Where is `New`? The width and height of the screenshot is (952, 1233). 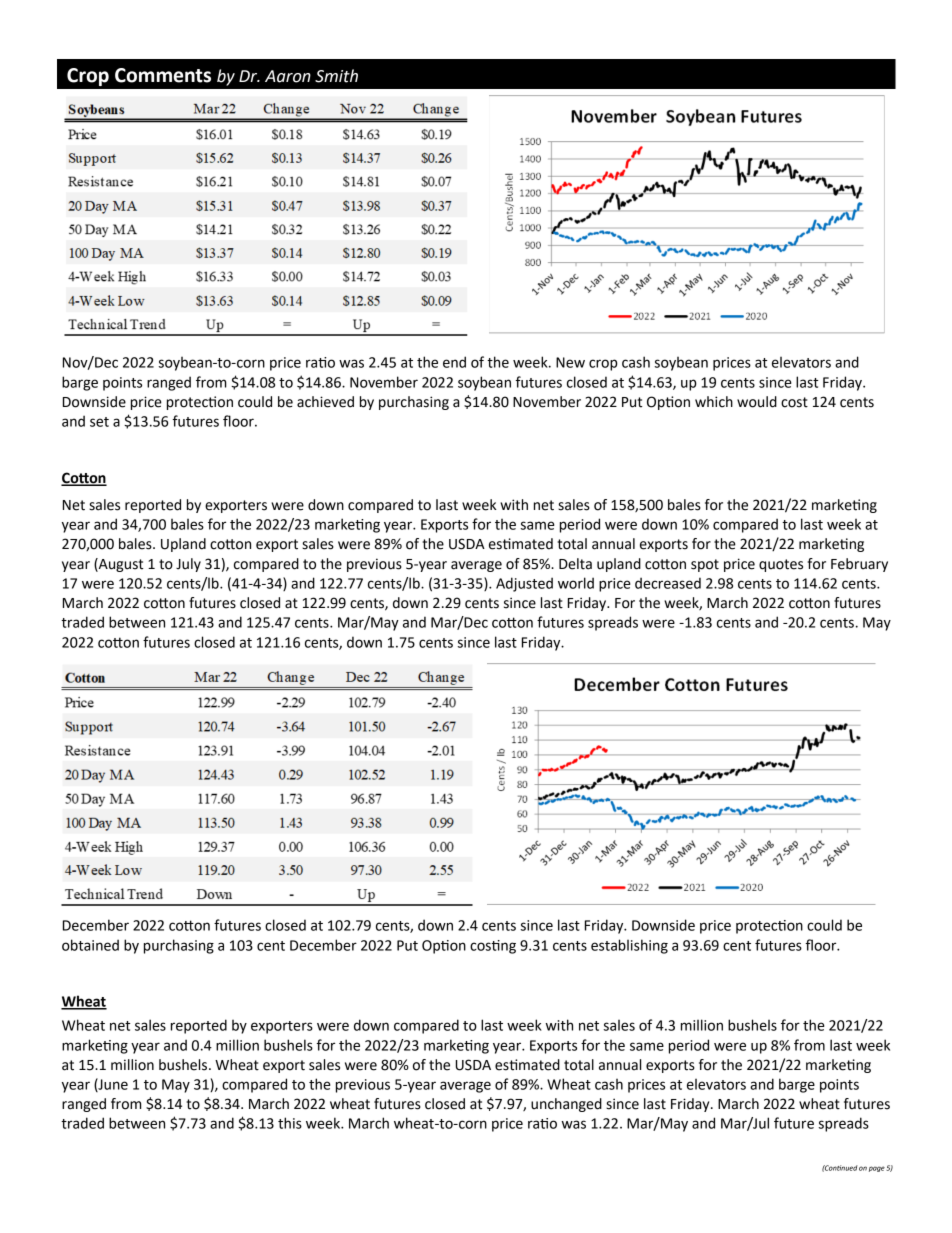
New is located at coordinates (570, 362).
